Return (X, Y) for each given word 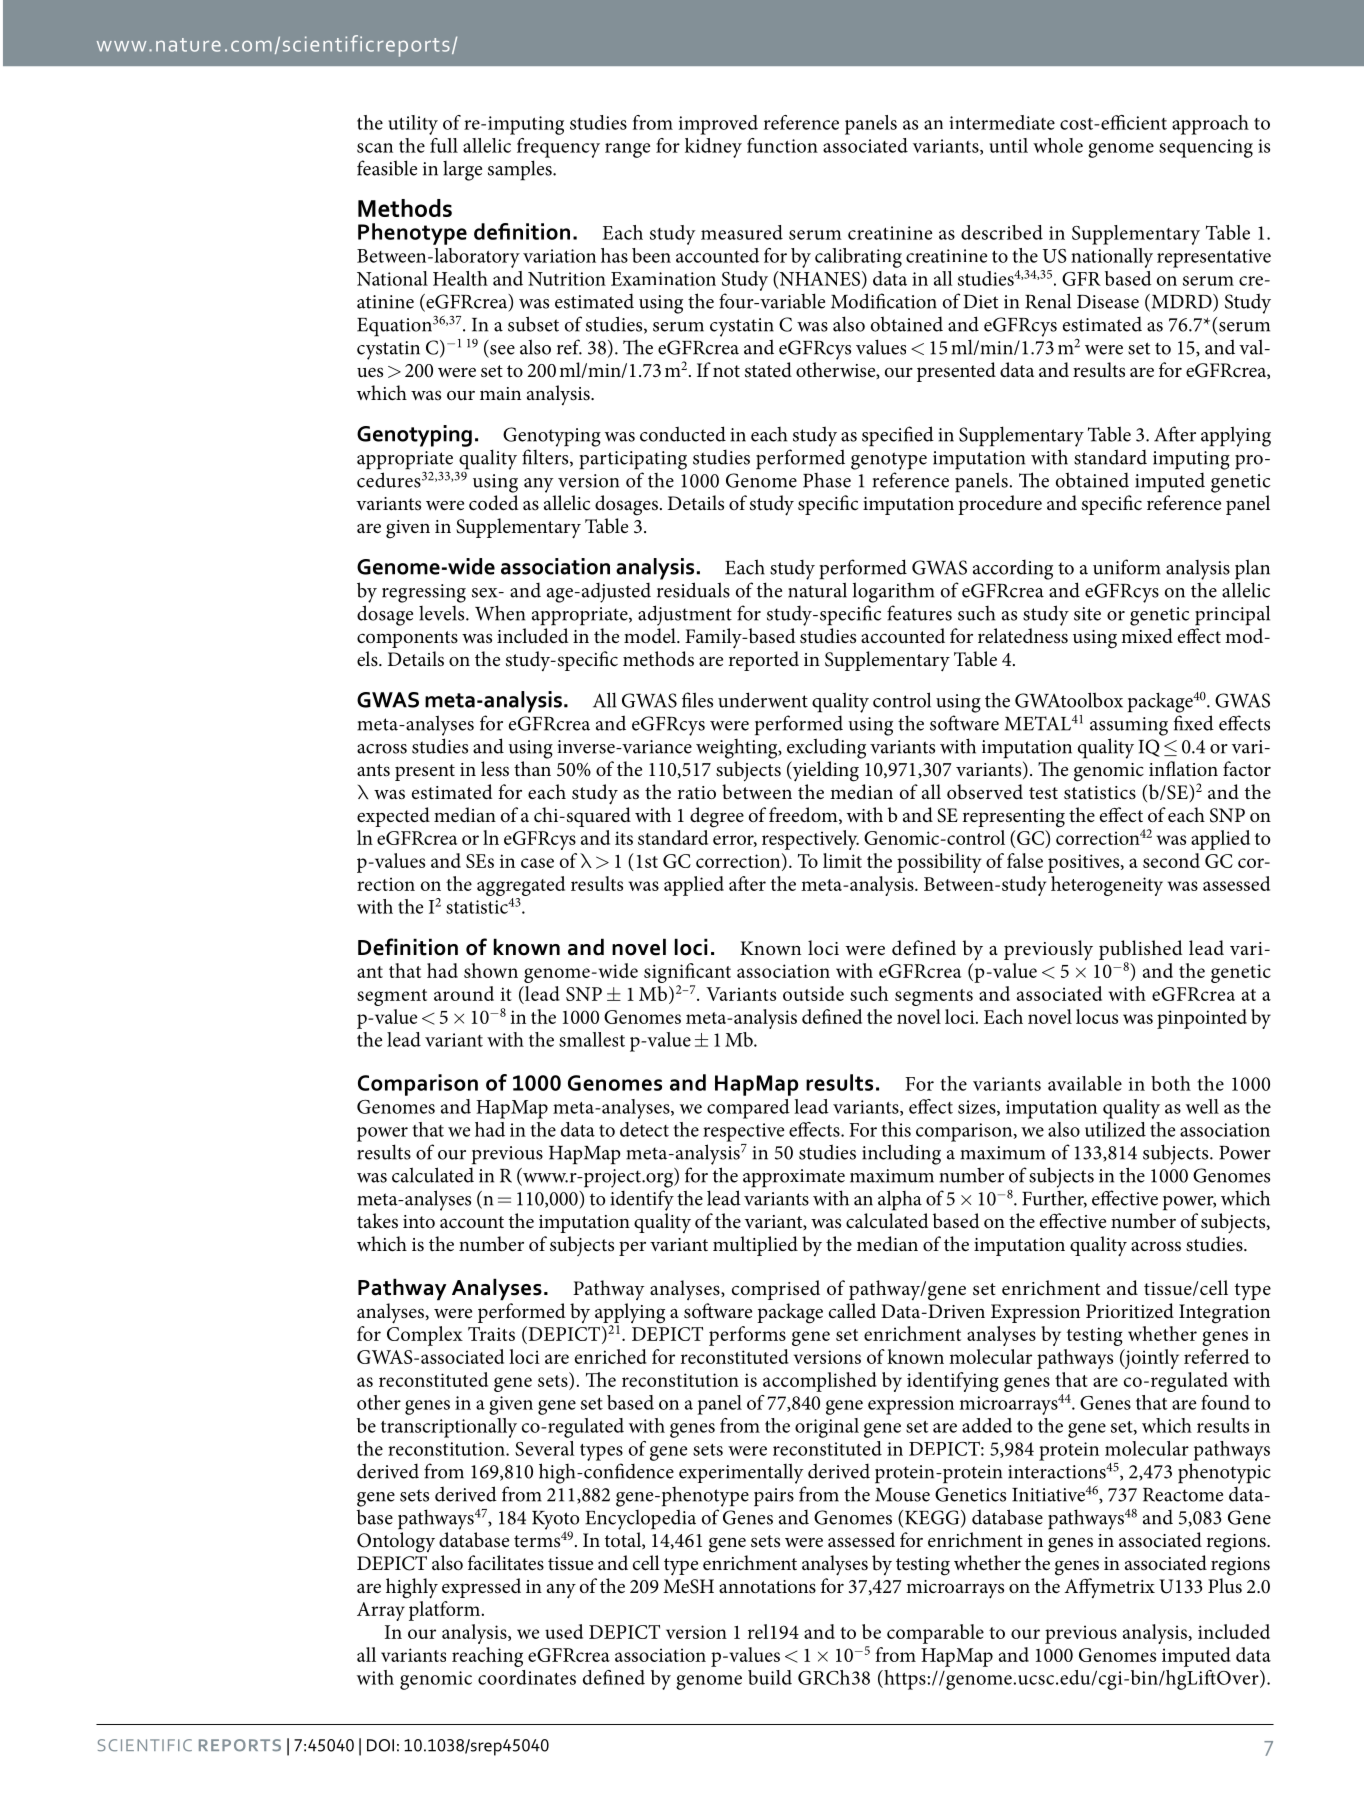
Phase (827, 480)
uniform (1127, 567)
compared (748, 1109)
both (1171, 1083)
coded (494, 503)
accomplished (820, 1382)
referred (1216, 1356)
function (782, 145)
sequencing (1206, 148)
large (462, 171)
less (495, 769)
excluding (826, 748)
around (464, 993)
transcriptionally (449, 1428)
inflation (1183, 768)
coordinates (527, 1677)
